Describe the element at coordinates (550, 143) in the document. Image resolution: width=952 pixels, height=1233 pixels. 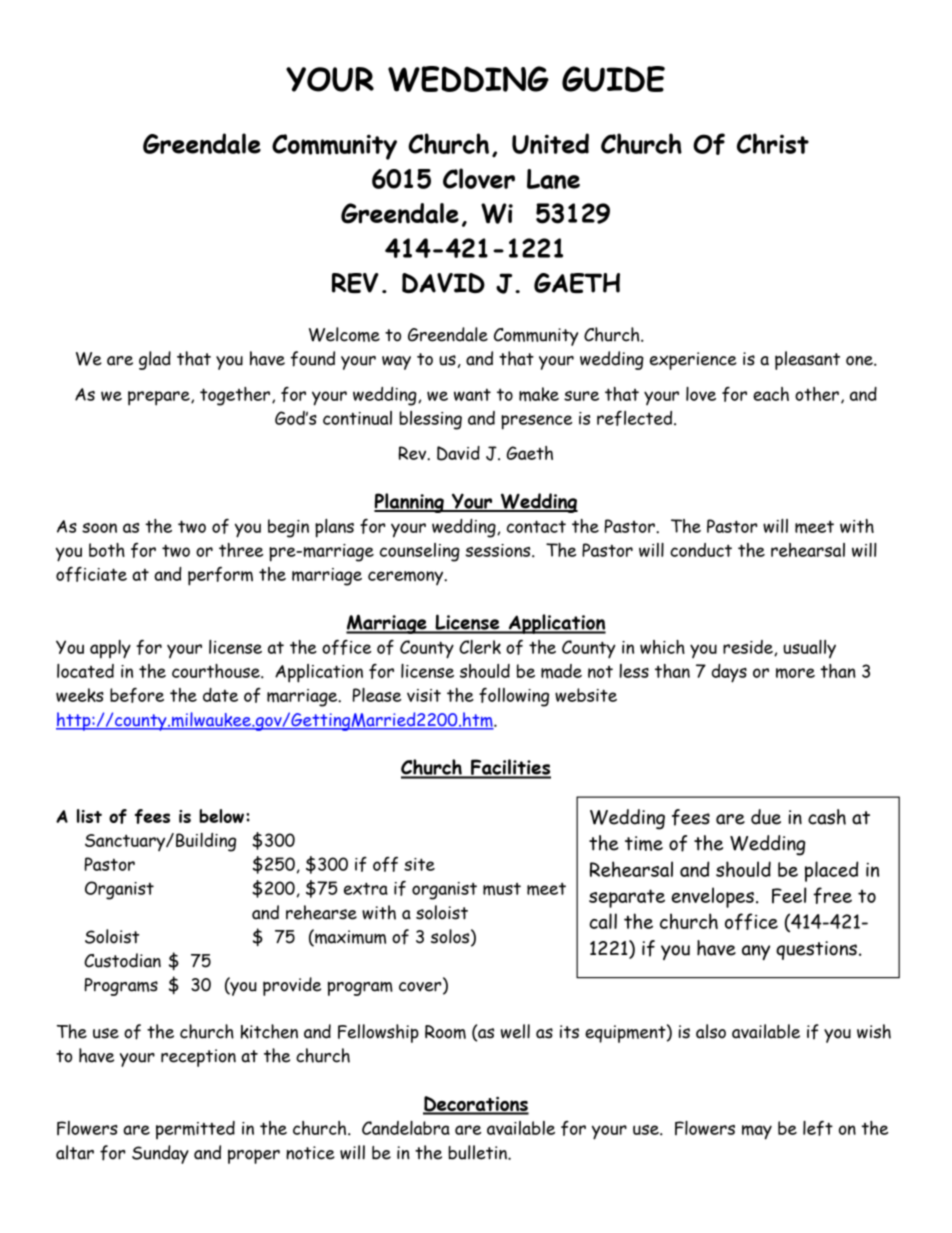
I see `United` at that location.
